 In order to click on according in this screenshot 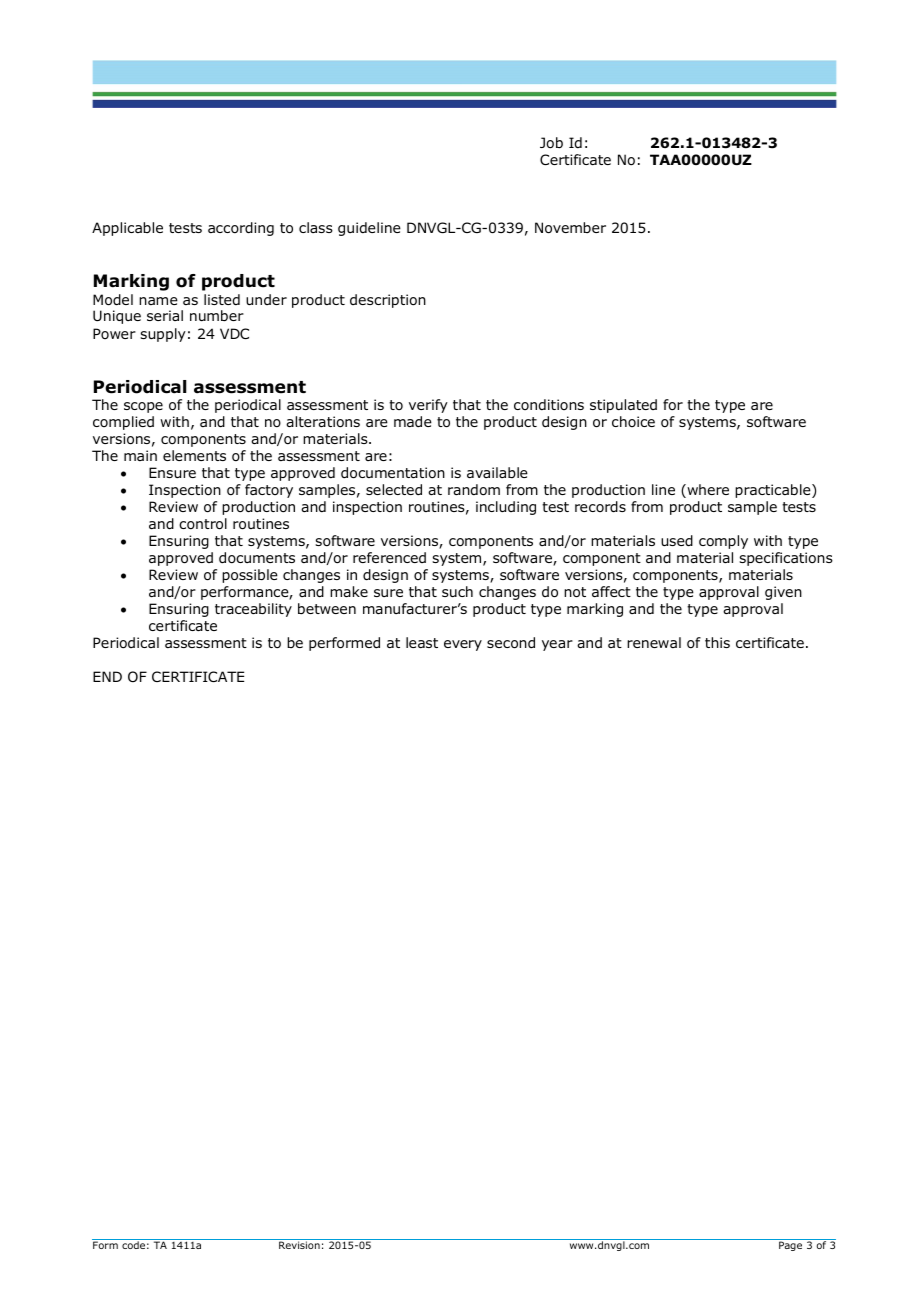, I will do `click(241, 229)`.
